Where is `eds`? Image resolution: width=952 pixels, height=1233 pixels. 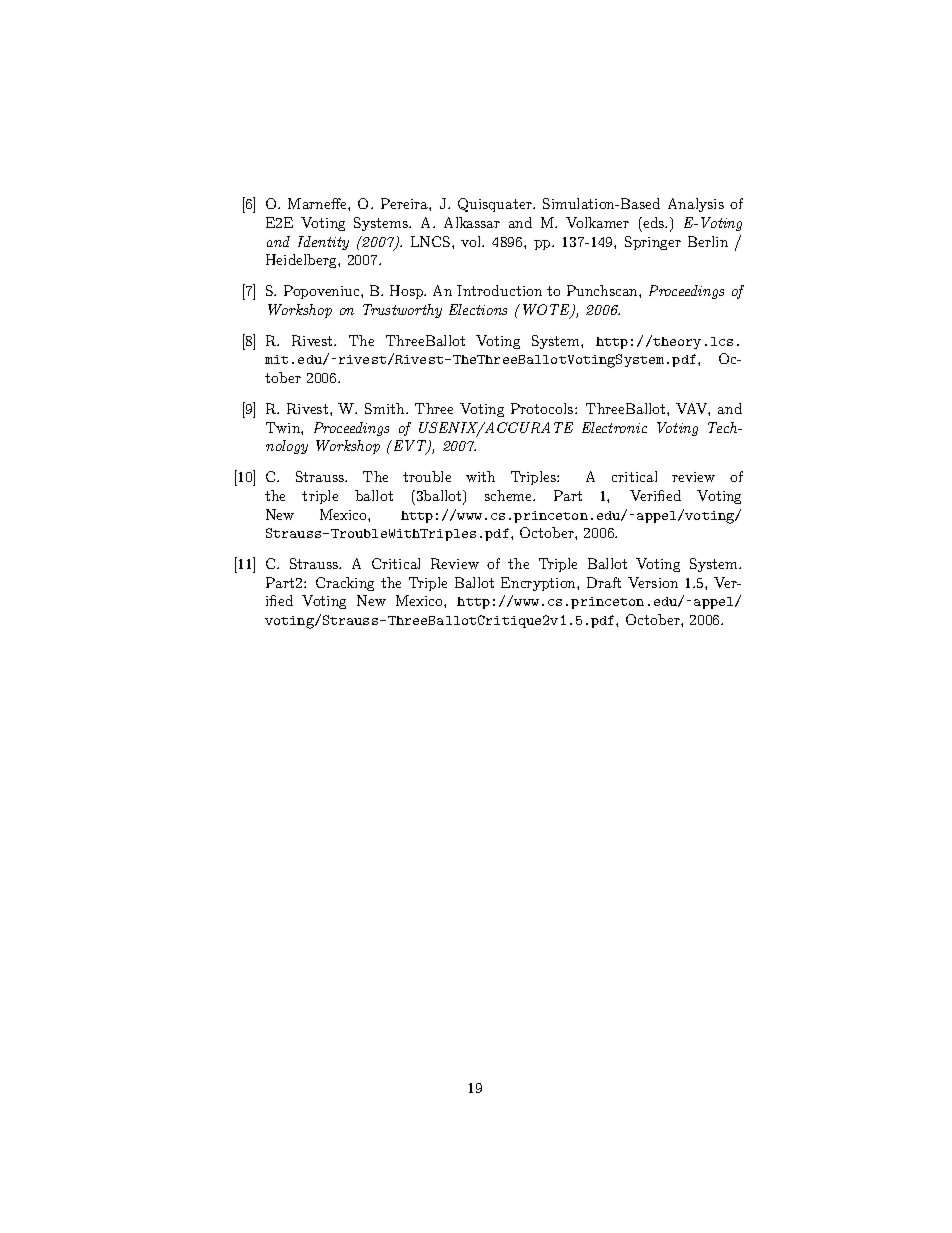 eds is located at coordinates (654, 222).
